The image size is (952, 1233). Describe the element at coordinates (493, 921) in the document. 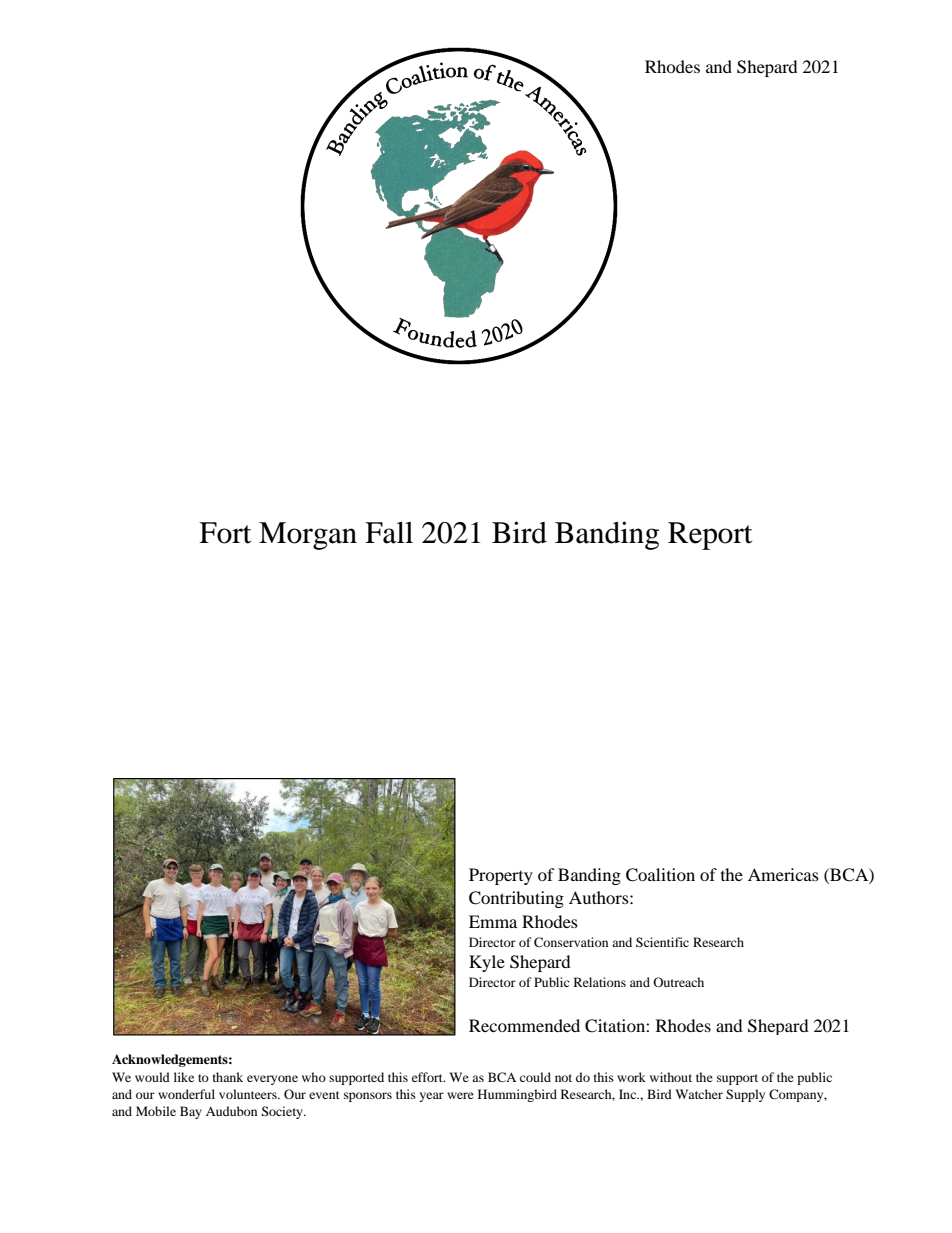

I see `Emma` at that location.
